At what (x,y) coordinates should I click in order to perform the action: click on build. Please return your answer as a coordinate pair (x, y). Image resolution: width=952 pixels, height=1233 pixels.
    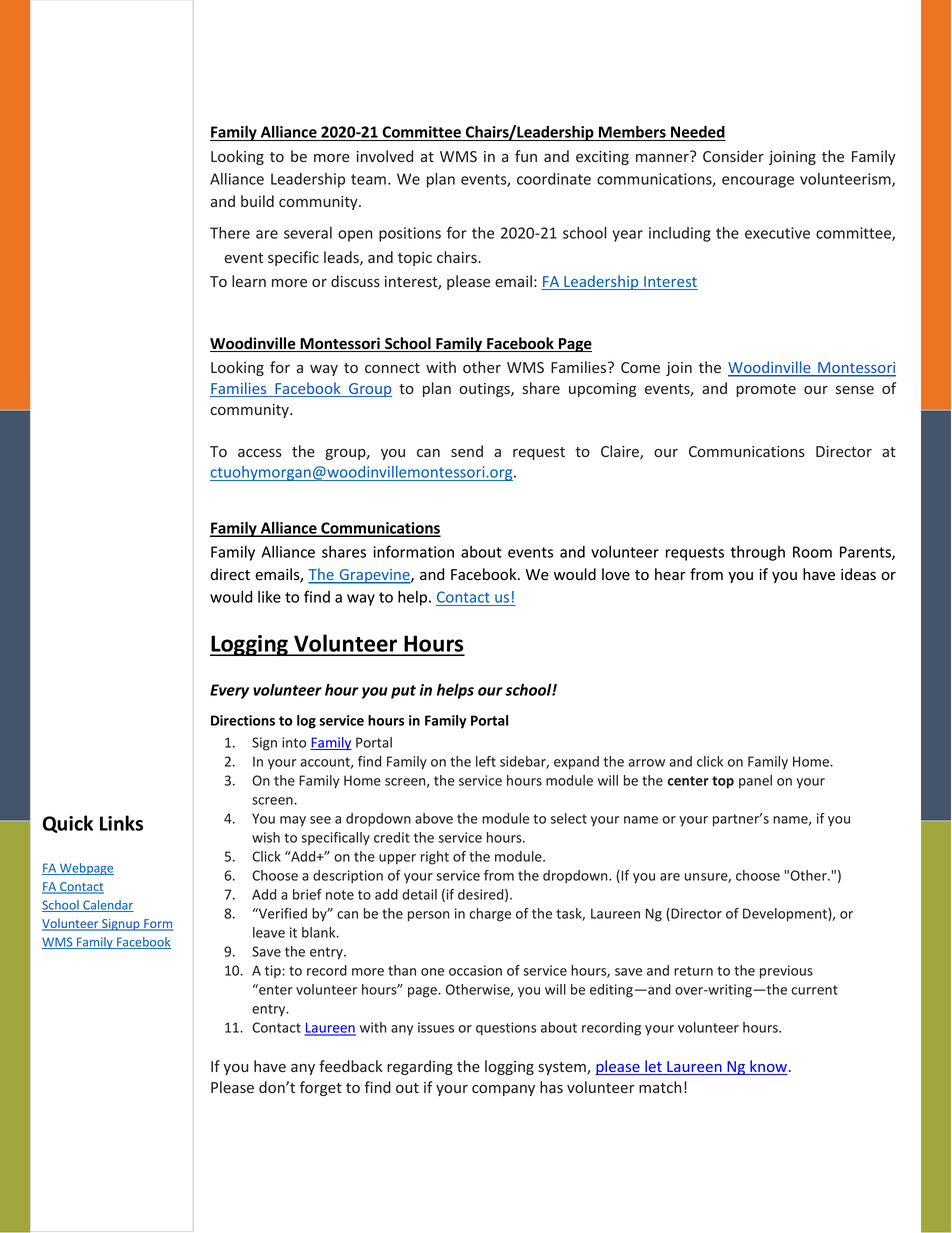
    Looking at the image, I should click on (257, 201).
